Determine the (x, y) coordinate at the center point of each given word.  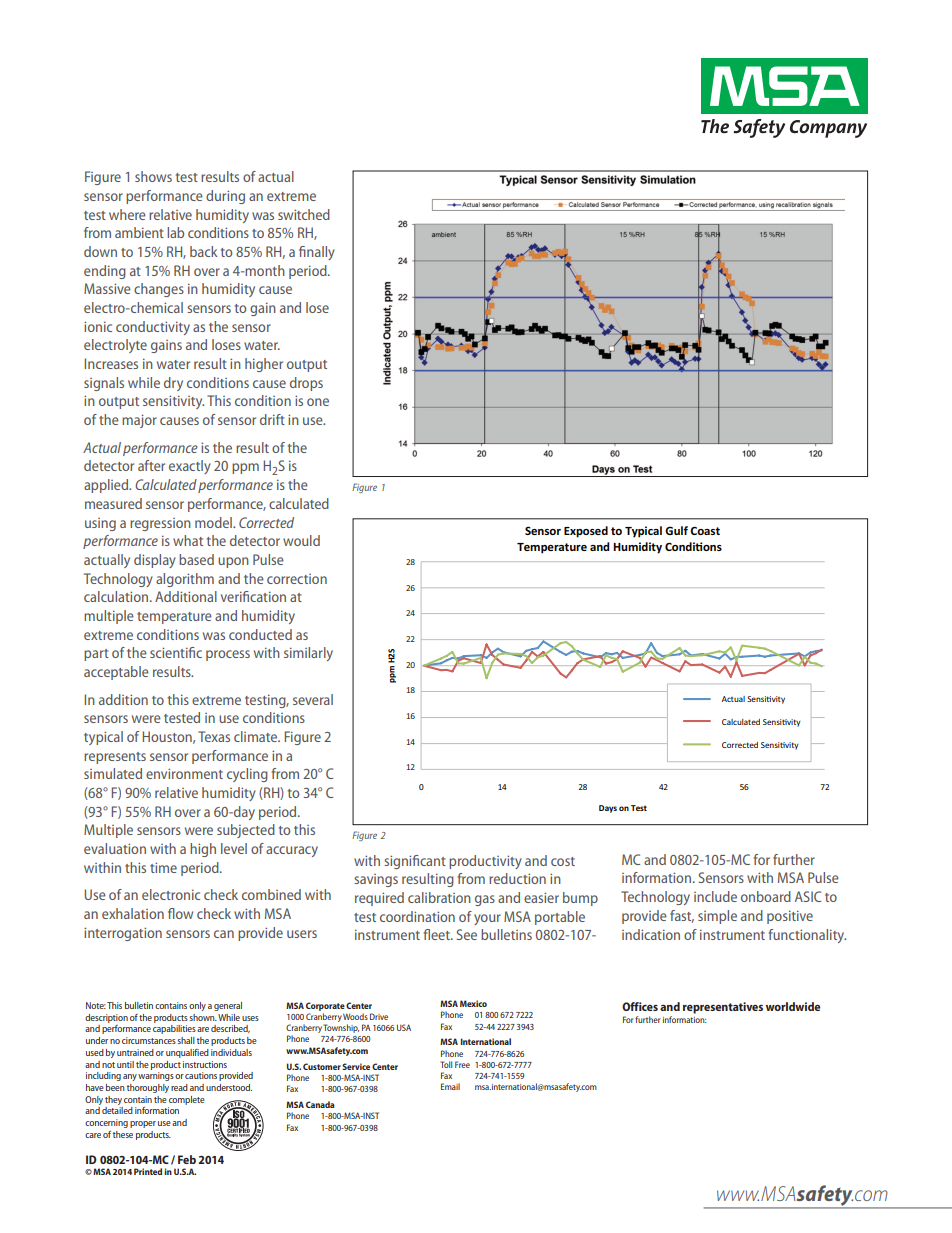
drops (306, 384)
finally (317, 253)
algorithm (185, 580)
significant (415, 862)
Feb (187, 1159)
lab (175, 232)
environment (184, 773)
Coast (705, 530)
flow (180, 913)
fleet (438, 934)
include (715, 896)
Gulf (676, 530)
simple (717, 917)
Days (608, 809)
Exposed (586, 532)
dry (173, 384)
